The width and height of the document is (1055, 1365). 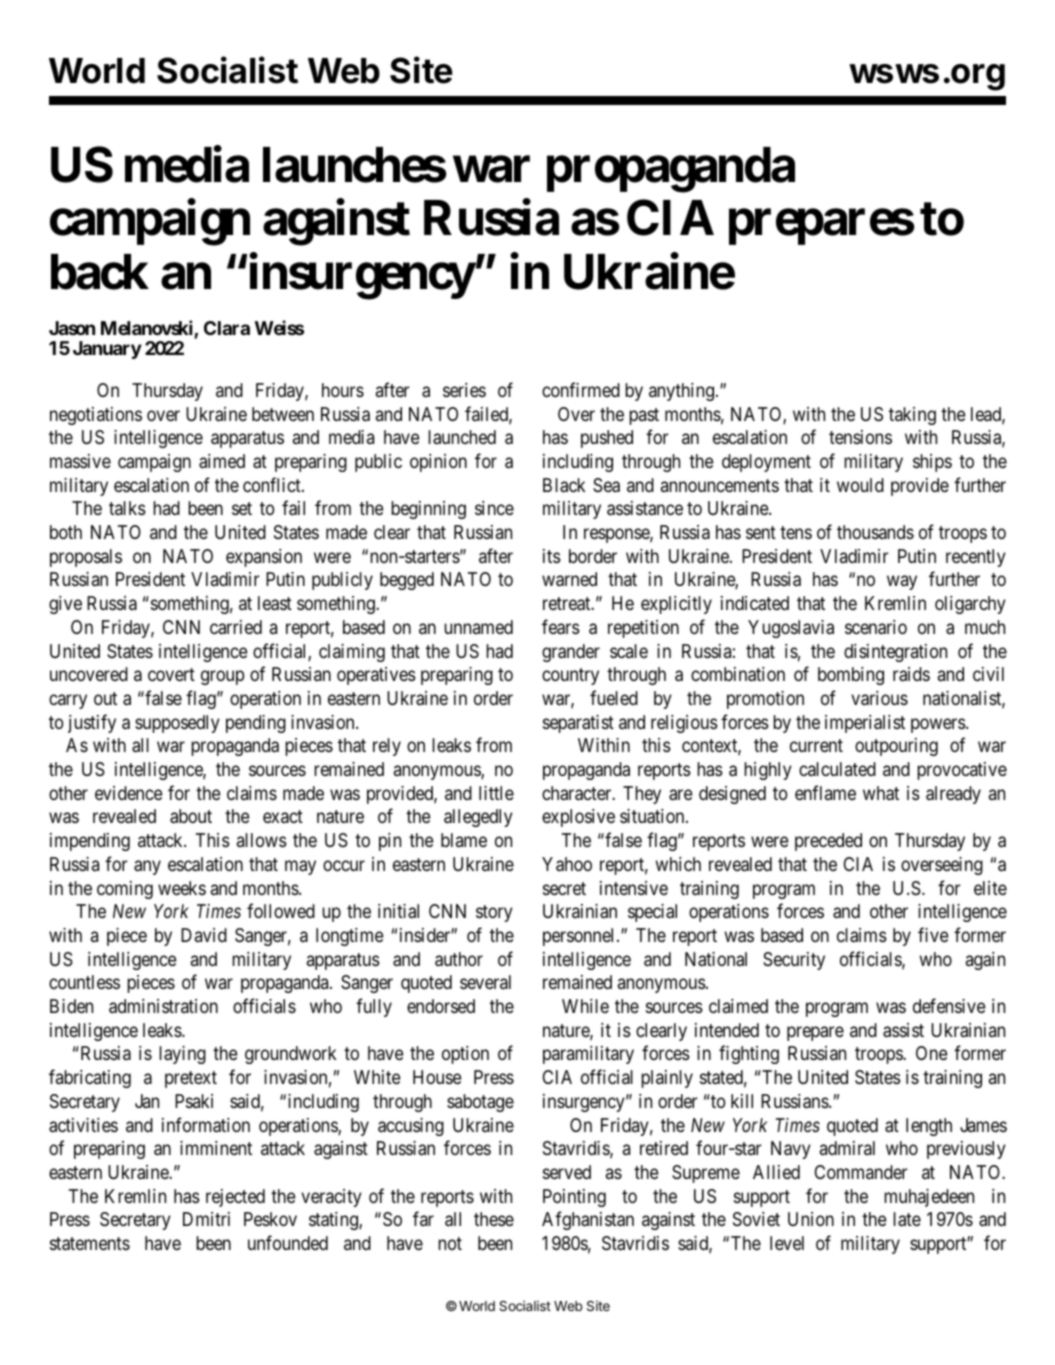 I want to click on five, so click(x=933, y=934).
